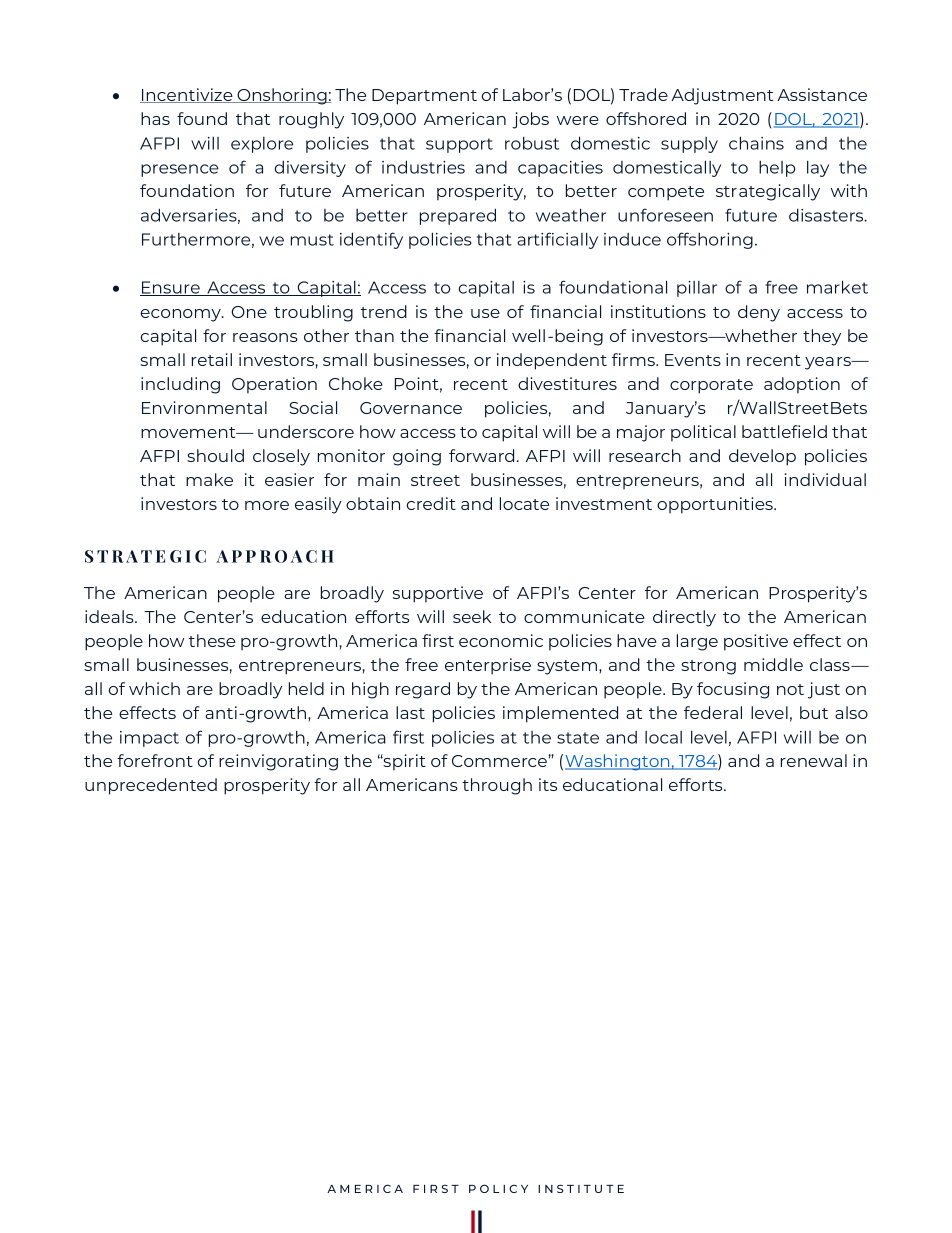  I want to click on renewal, so click(814, 760).
